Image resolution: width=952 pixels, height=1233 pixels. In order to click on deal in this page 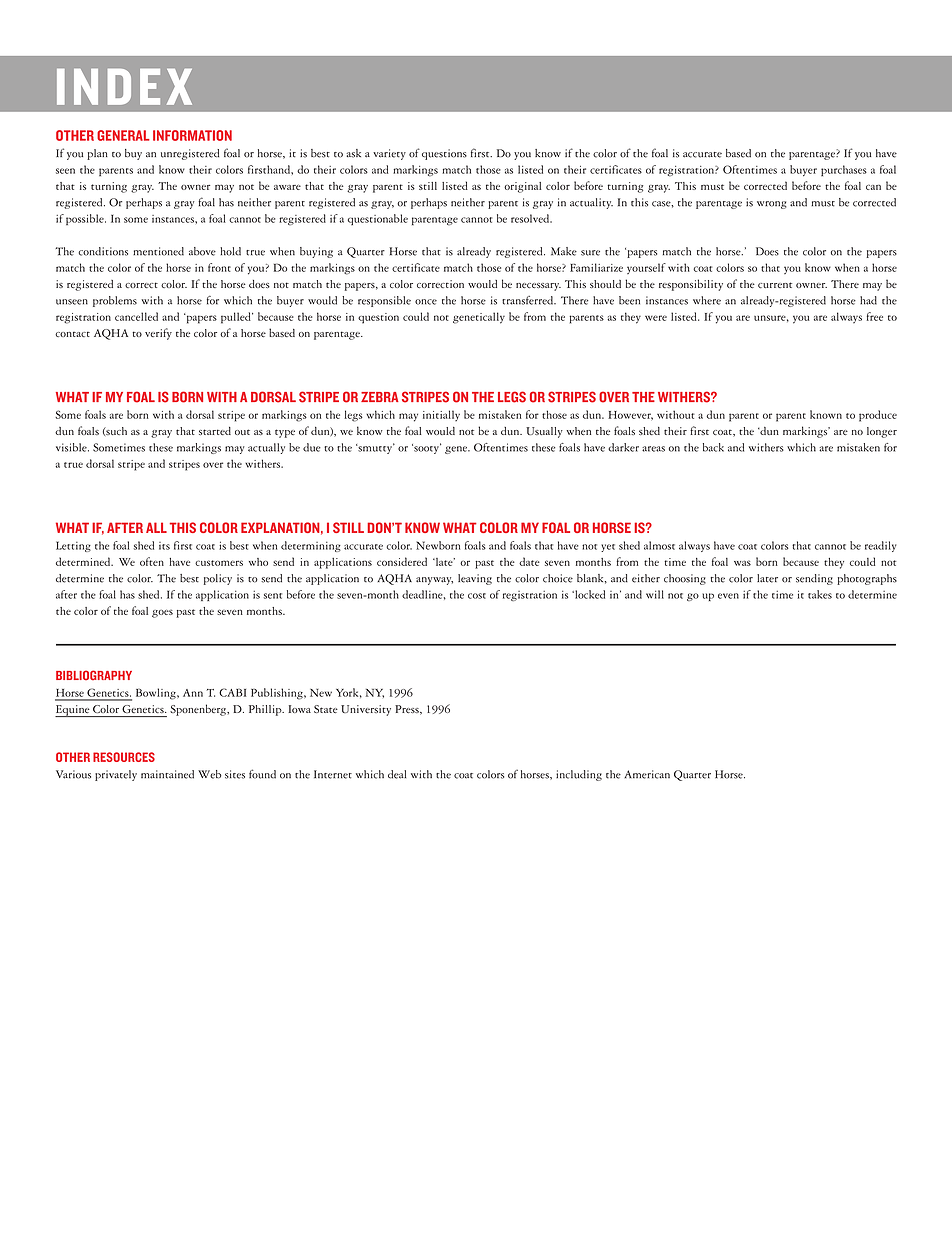, I will do `click(397, 774)`.
